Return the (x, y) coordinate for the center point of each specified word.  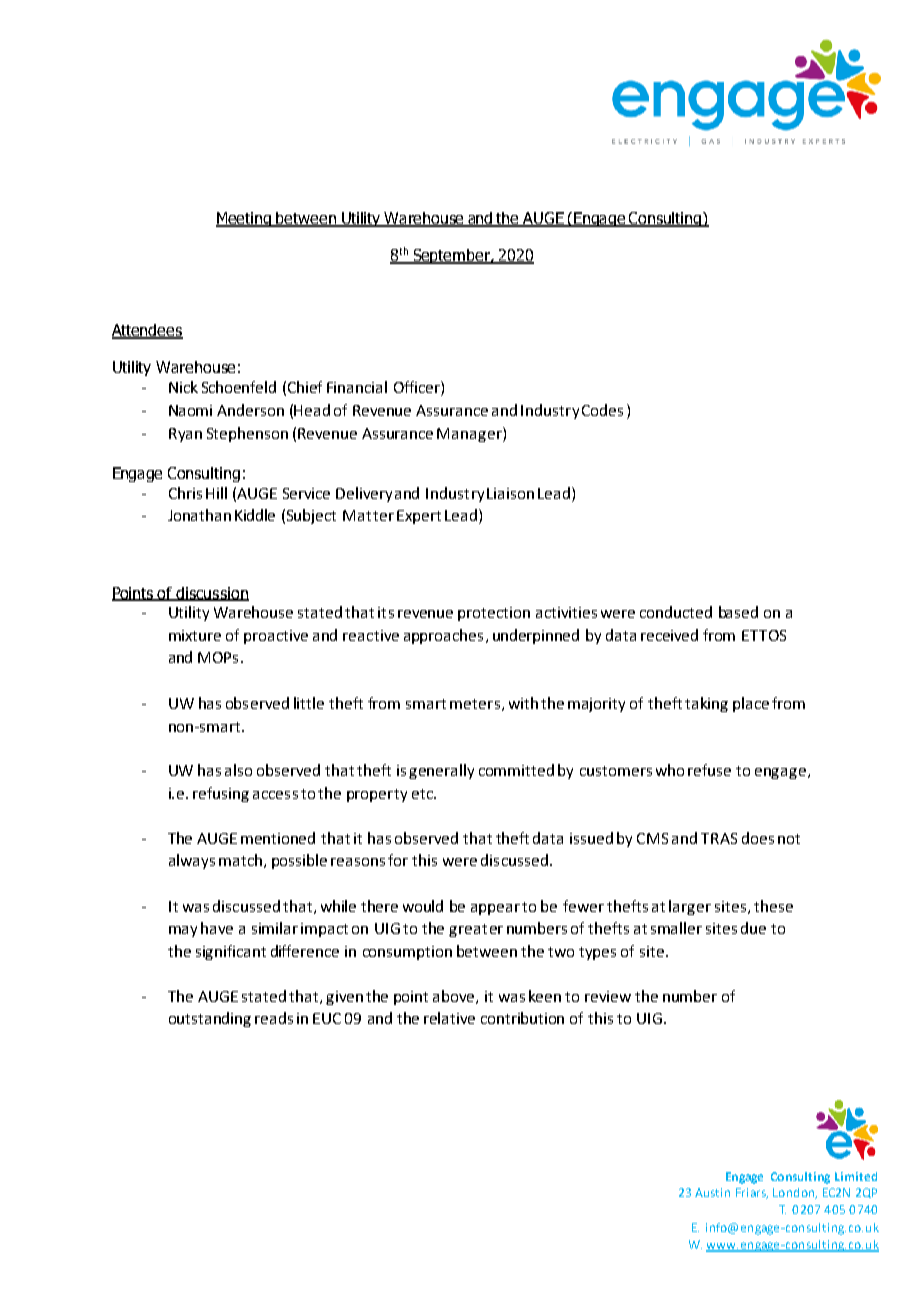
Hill (216, 493)
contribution (522, 1018)
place (751, 704)
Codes (602, 410)
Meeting (245, 219)
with (523, 703)
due (753, 928)
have (217, 928)
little (309, 703)
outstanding (210, 1019)
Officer (418, 388)
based (738, 612)
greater (476, 930)
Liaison (510, 493)
